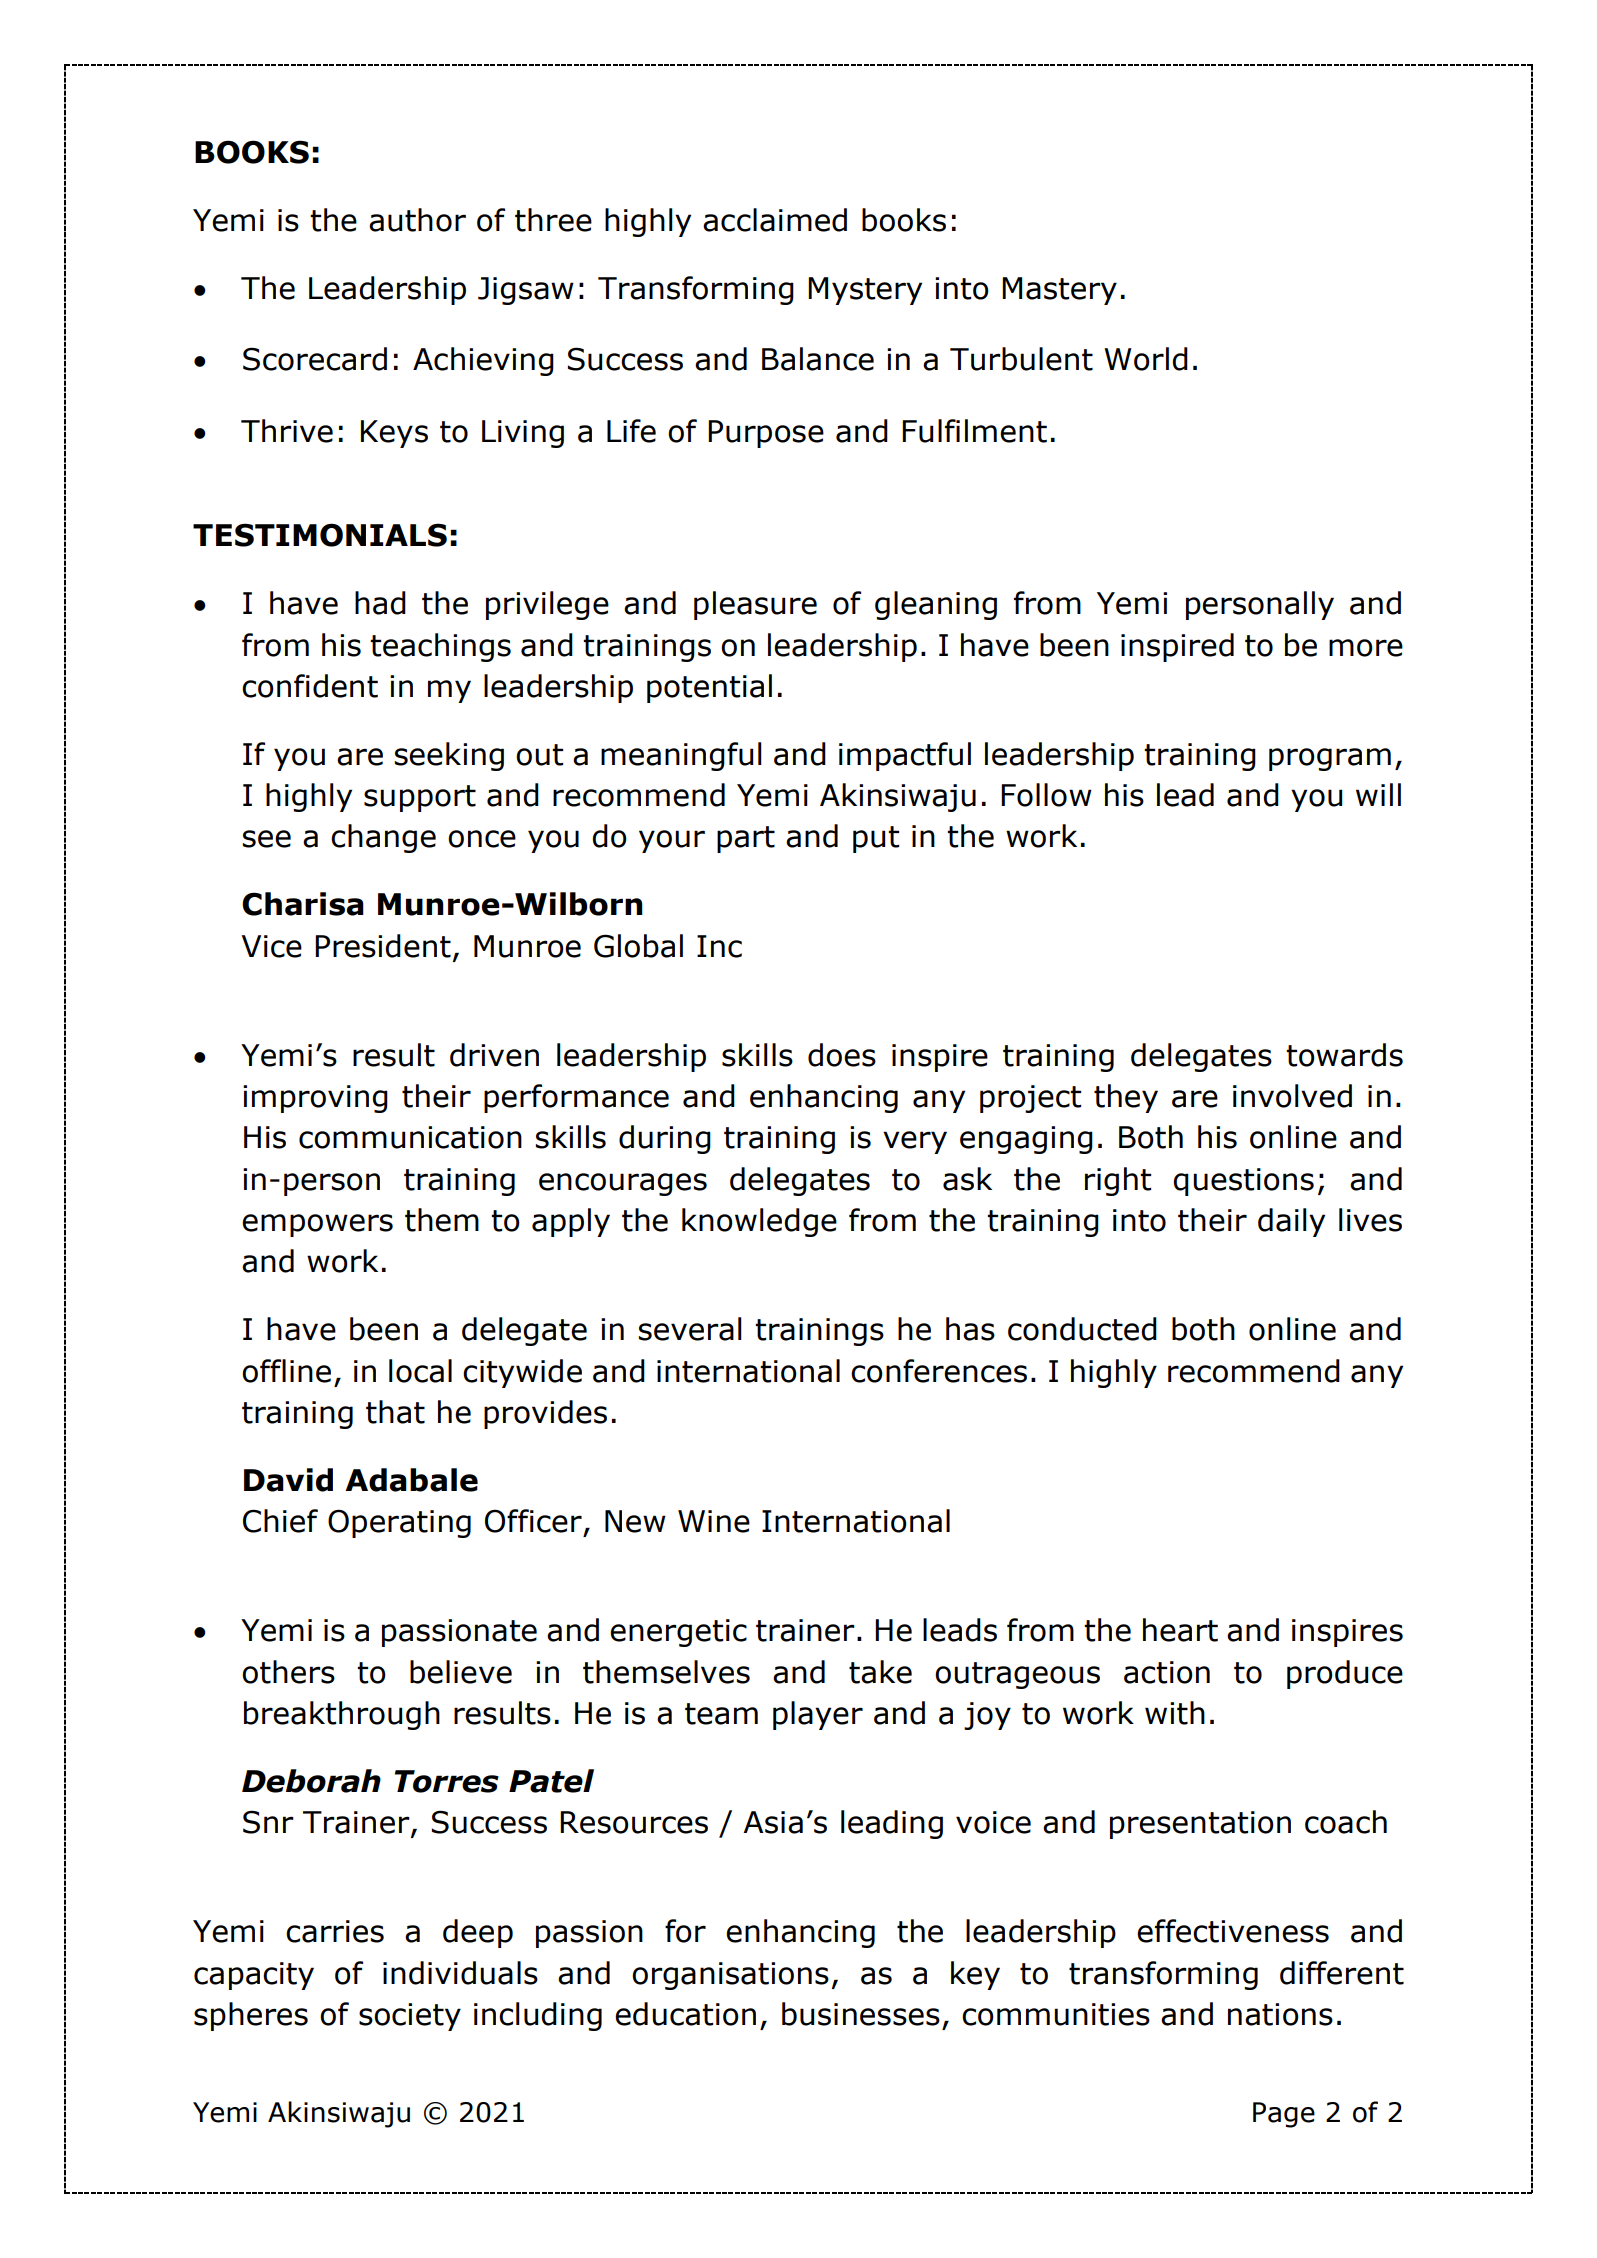 This screenshot has height=2258, width=1597. Describe the element at coordinates (714, 1521) in the screenshot. I see `Wine` at that location.
